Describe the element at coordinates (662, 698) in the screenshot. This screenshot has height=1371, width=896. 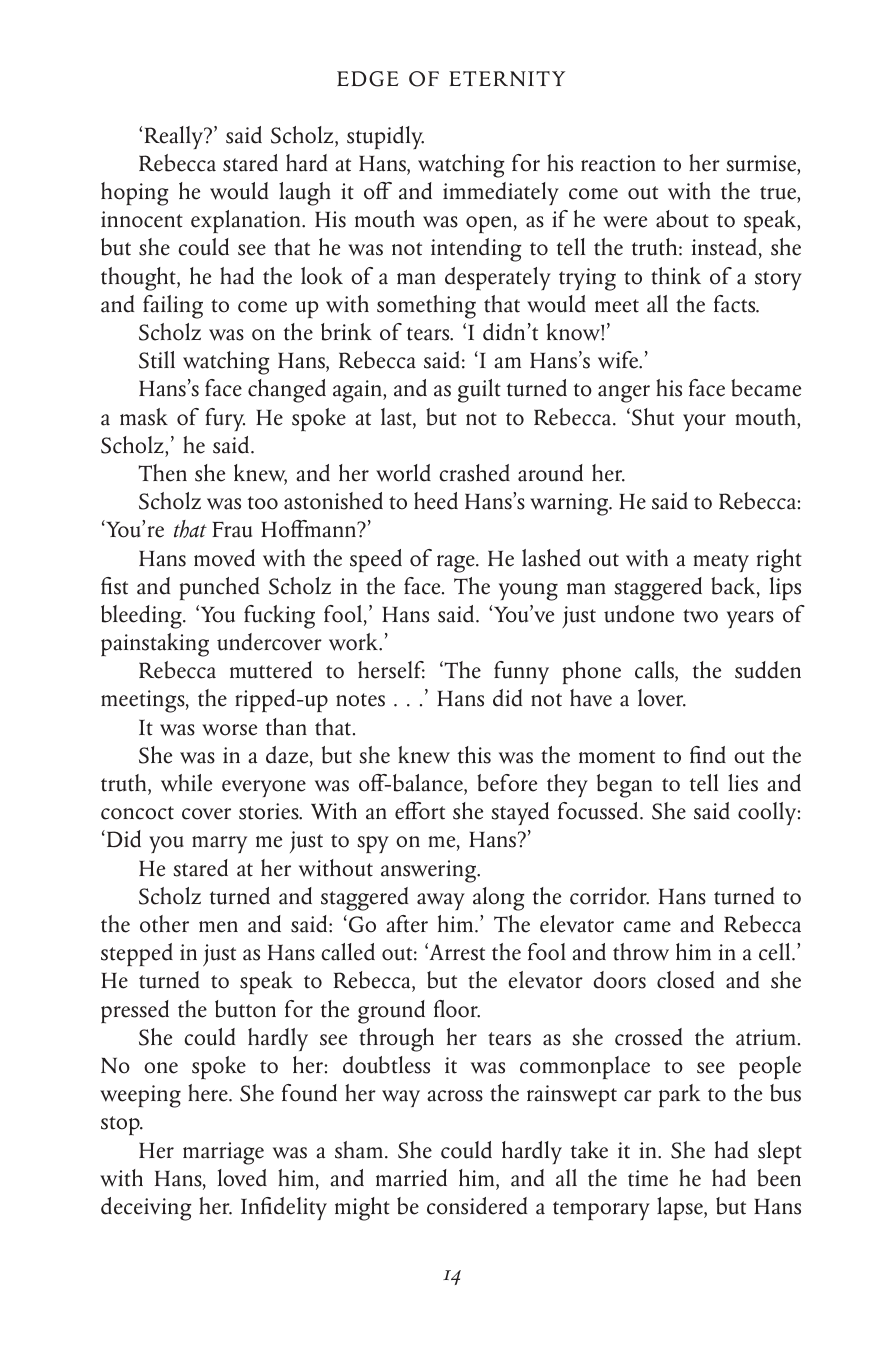
I see `lover` at that location.
